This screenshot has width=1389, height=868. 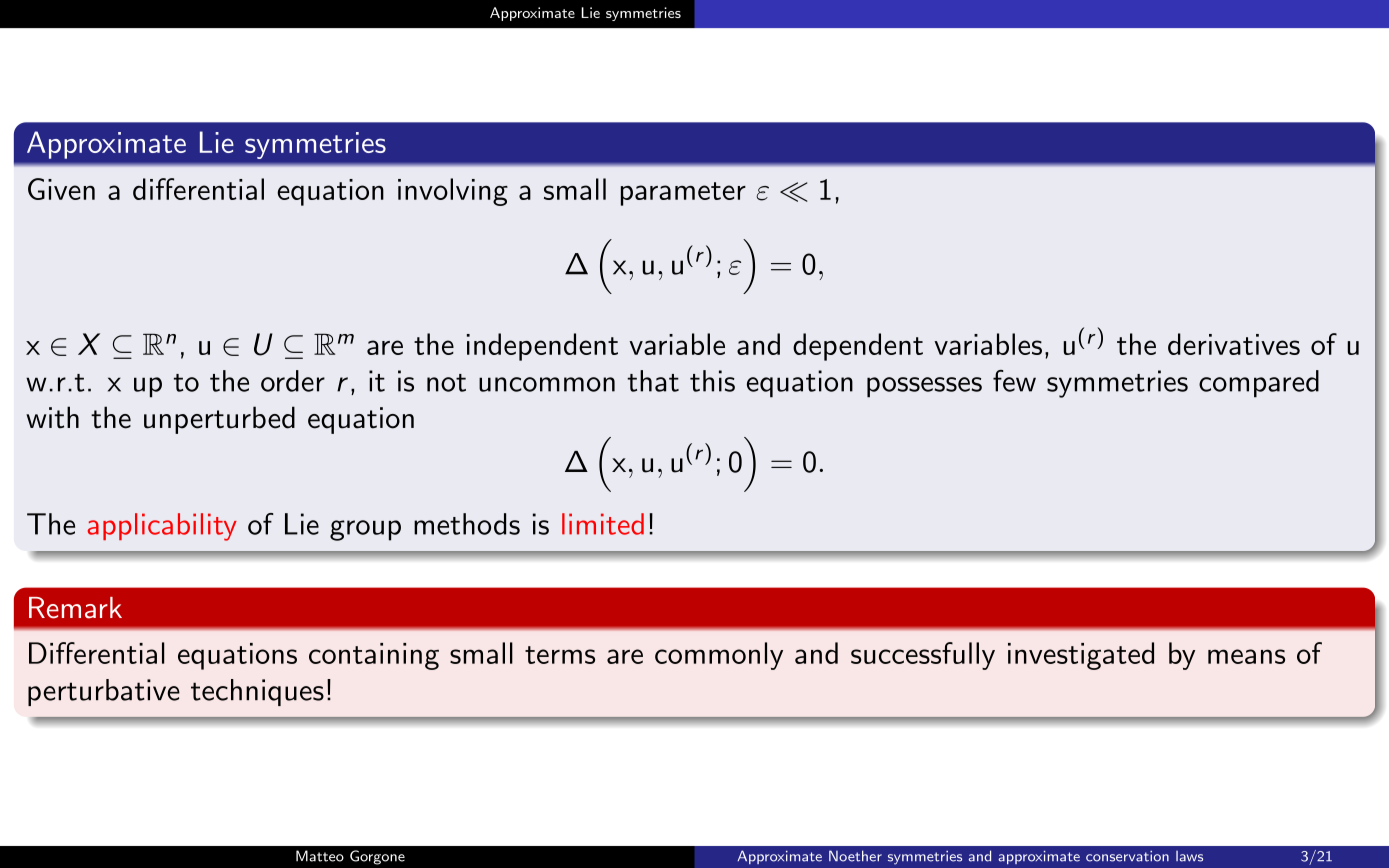 What do you see at coordinates (653, 381) in the screenshot?
I see `that` at bounding box center [653, 381].
